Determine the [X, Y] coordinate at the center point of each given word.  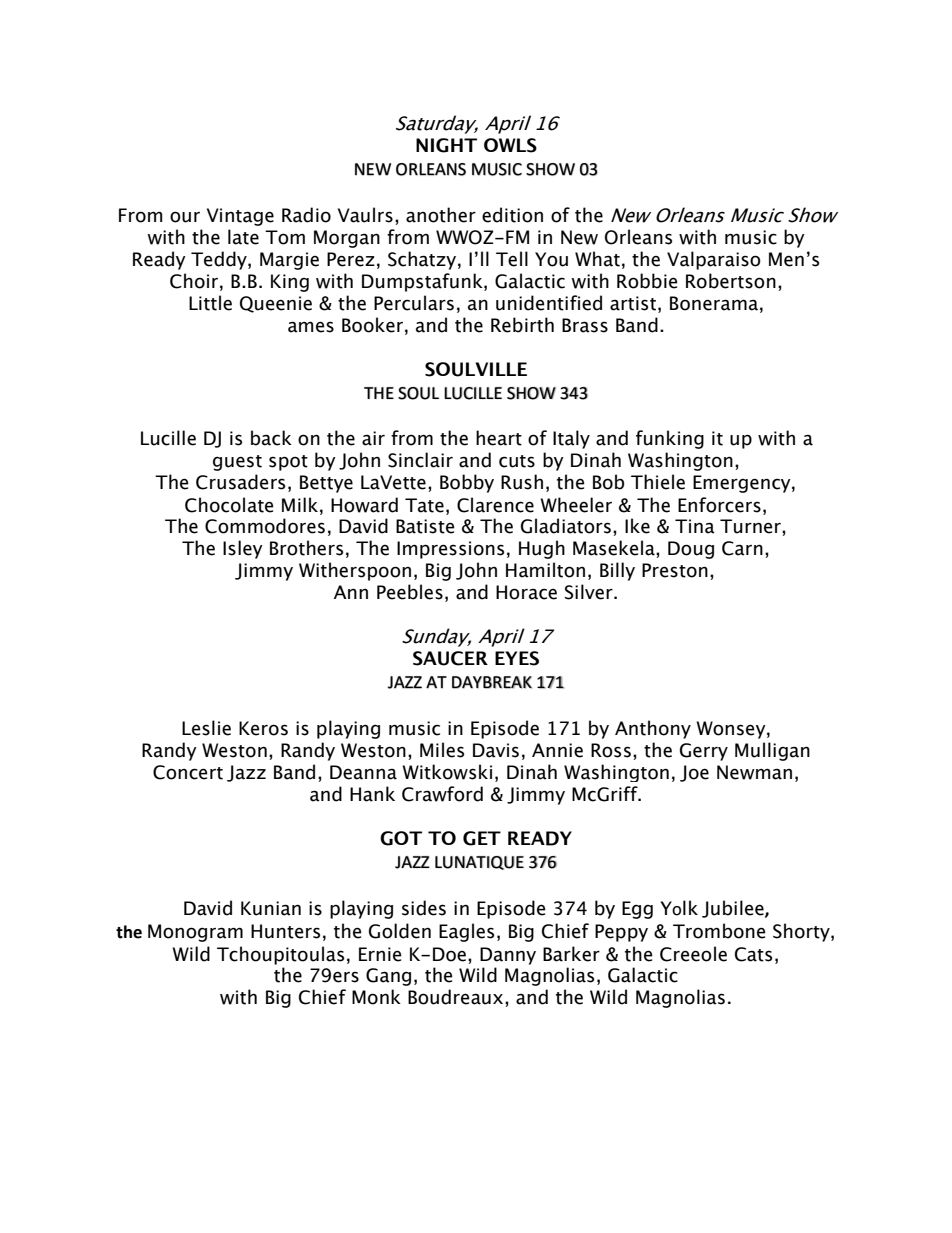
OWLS [510, 145]
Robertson [731, 281]
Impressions [450, 550]
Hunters [285, 931]
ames [311, 327]
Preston [675, 570]
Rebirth [522, 325]
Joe [694, 773]
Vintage [240, 217]
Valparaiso [714, 260]
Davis [496, 750]
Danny [508, 956]
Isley [243, 549]
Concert [188, 772]
